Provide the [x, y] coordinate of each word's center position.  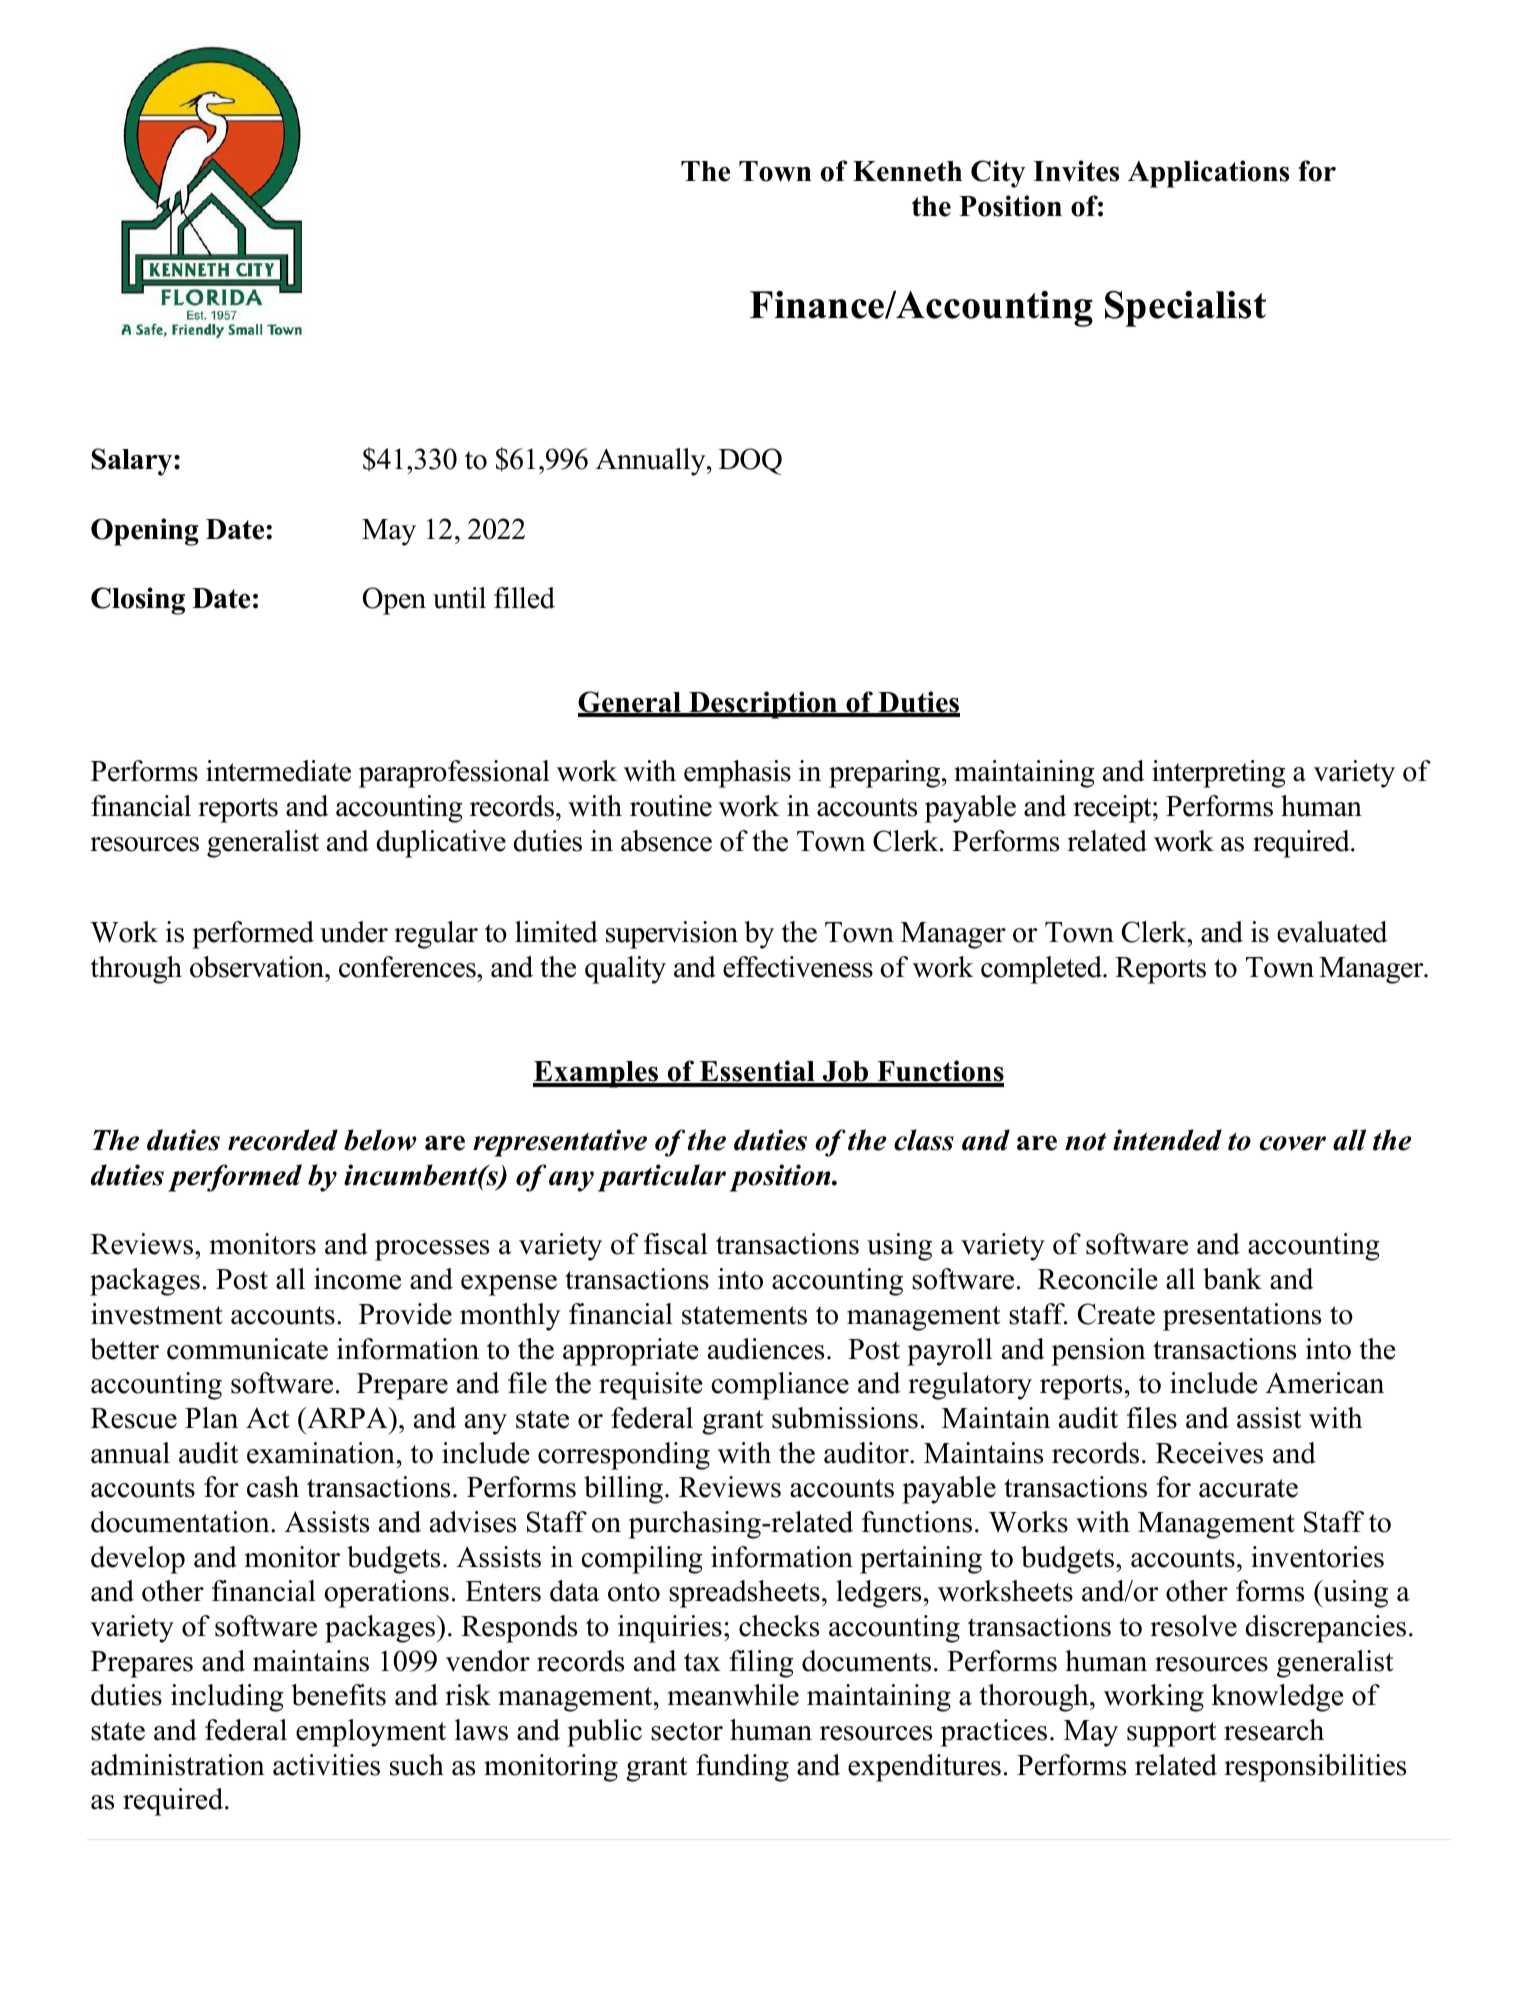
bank [1232, 1279]
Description [763, 705]
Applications [1208, 174]
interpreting [1219, 774]
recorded [283, 1140]
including [227, 1698]
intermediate [278, 771]
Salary [133, 462]
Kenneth [907, 171]
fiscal [676, 1244]
